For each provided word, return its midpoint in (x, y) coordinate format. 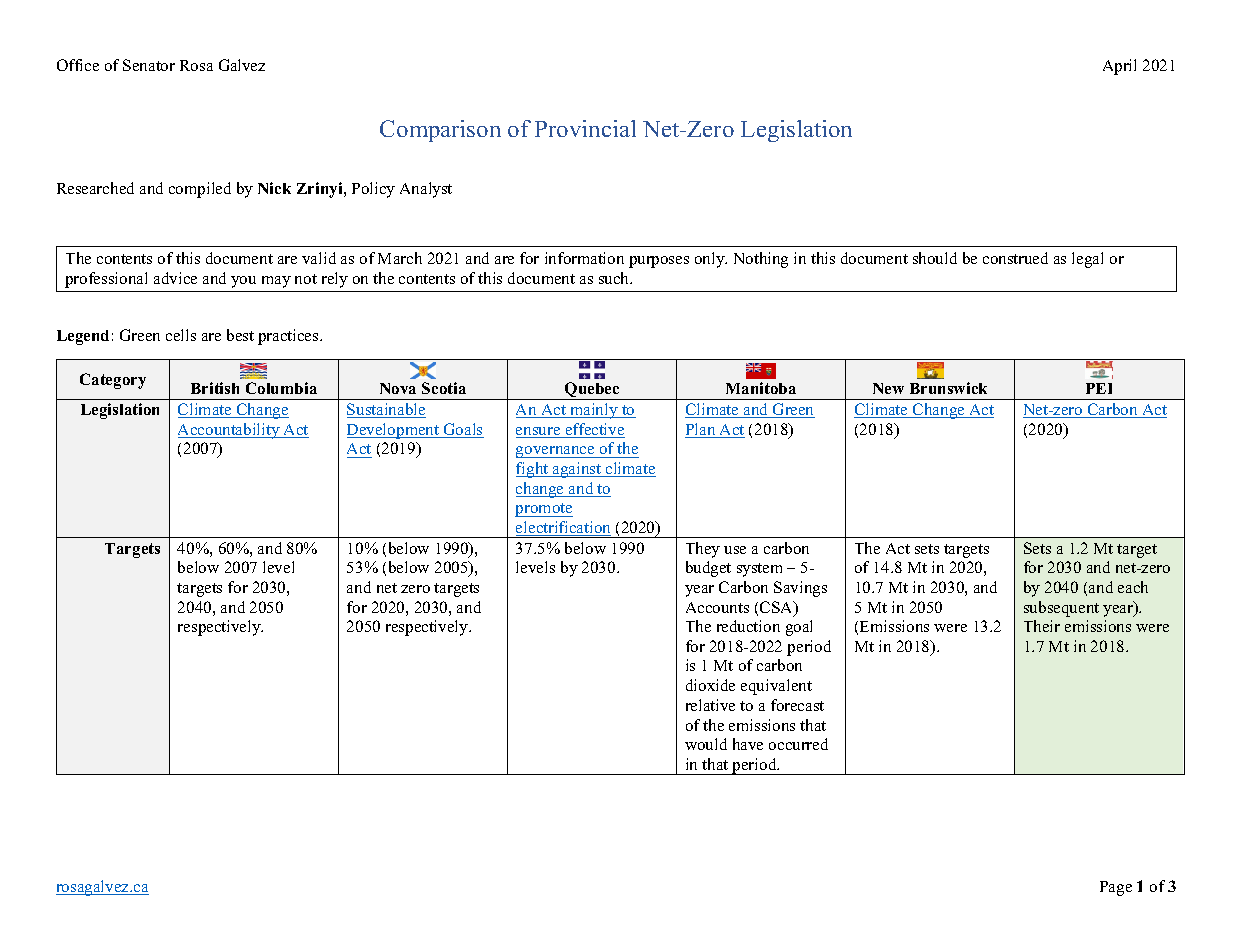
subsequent (1061, 609)
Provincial (585, 128)
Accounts (717, 607)
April (1119, 67)
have (748, 744)
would (706, 744)
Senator (149, 65)
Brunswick (948, 388)
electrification (563, 528)
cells (181, 335)
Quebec (592, 391)
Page (1116, 888)
